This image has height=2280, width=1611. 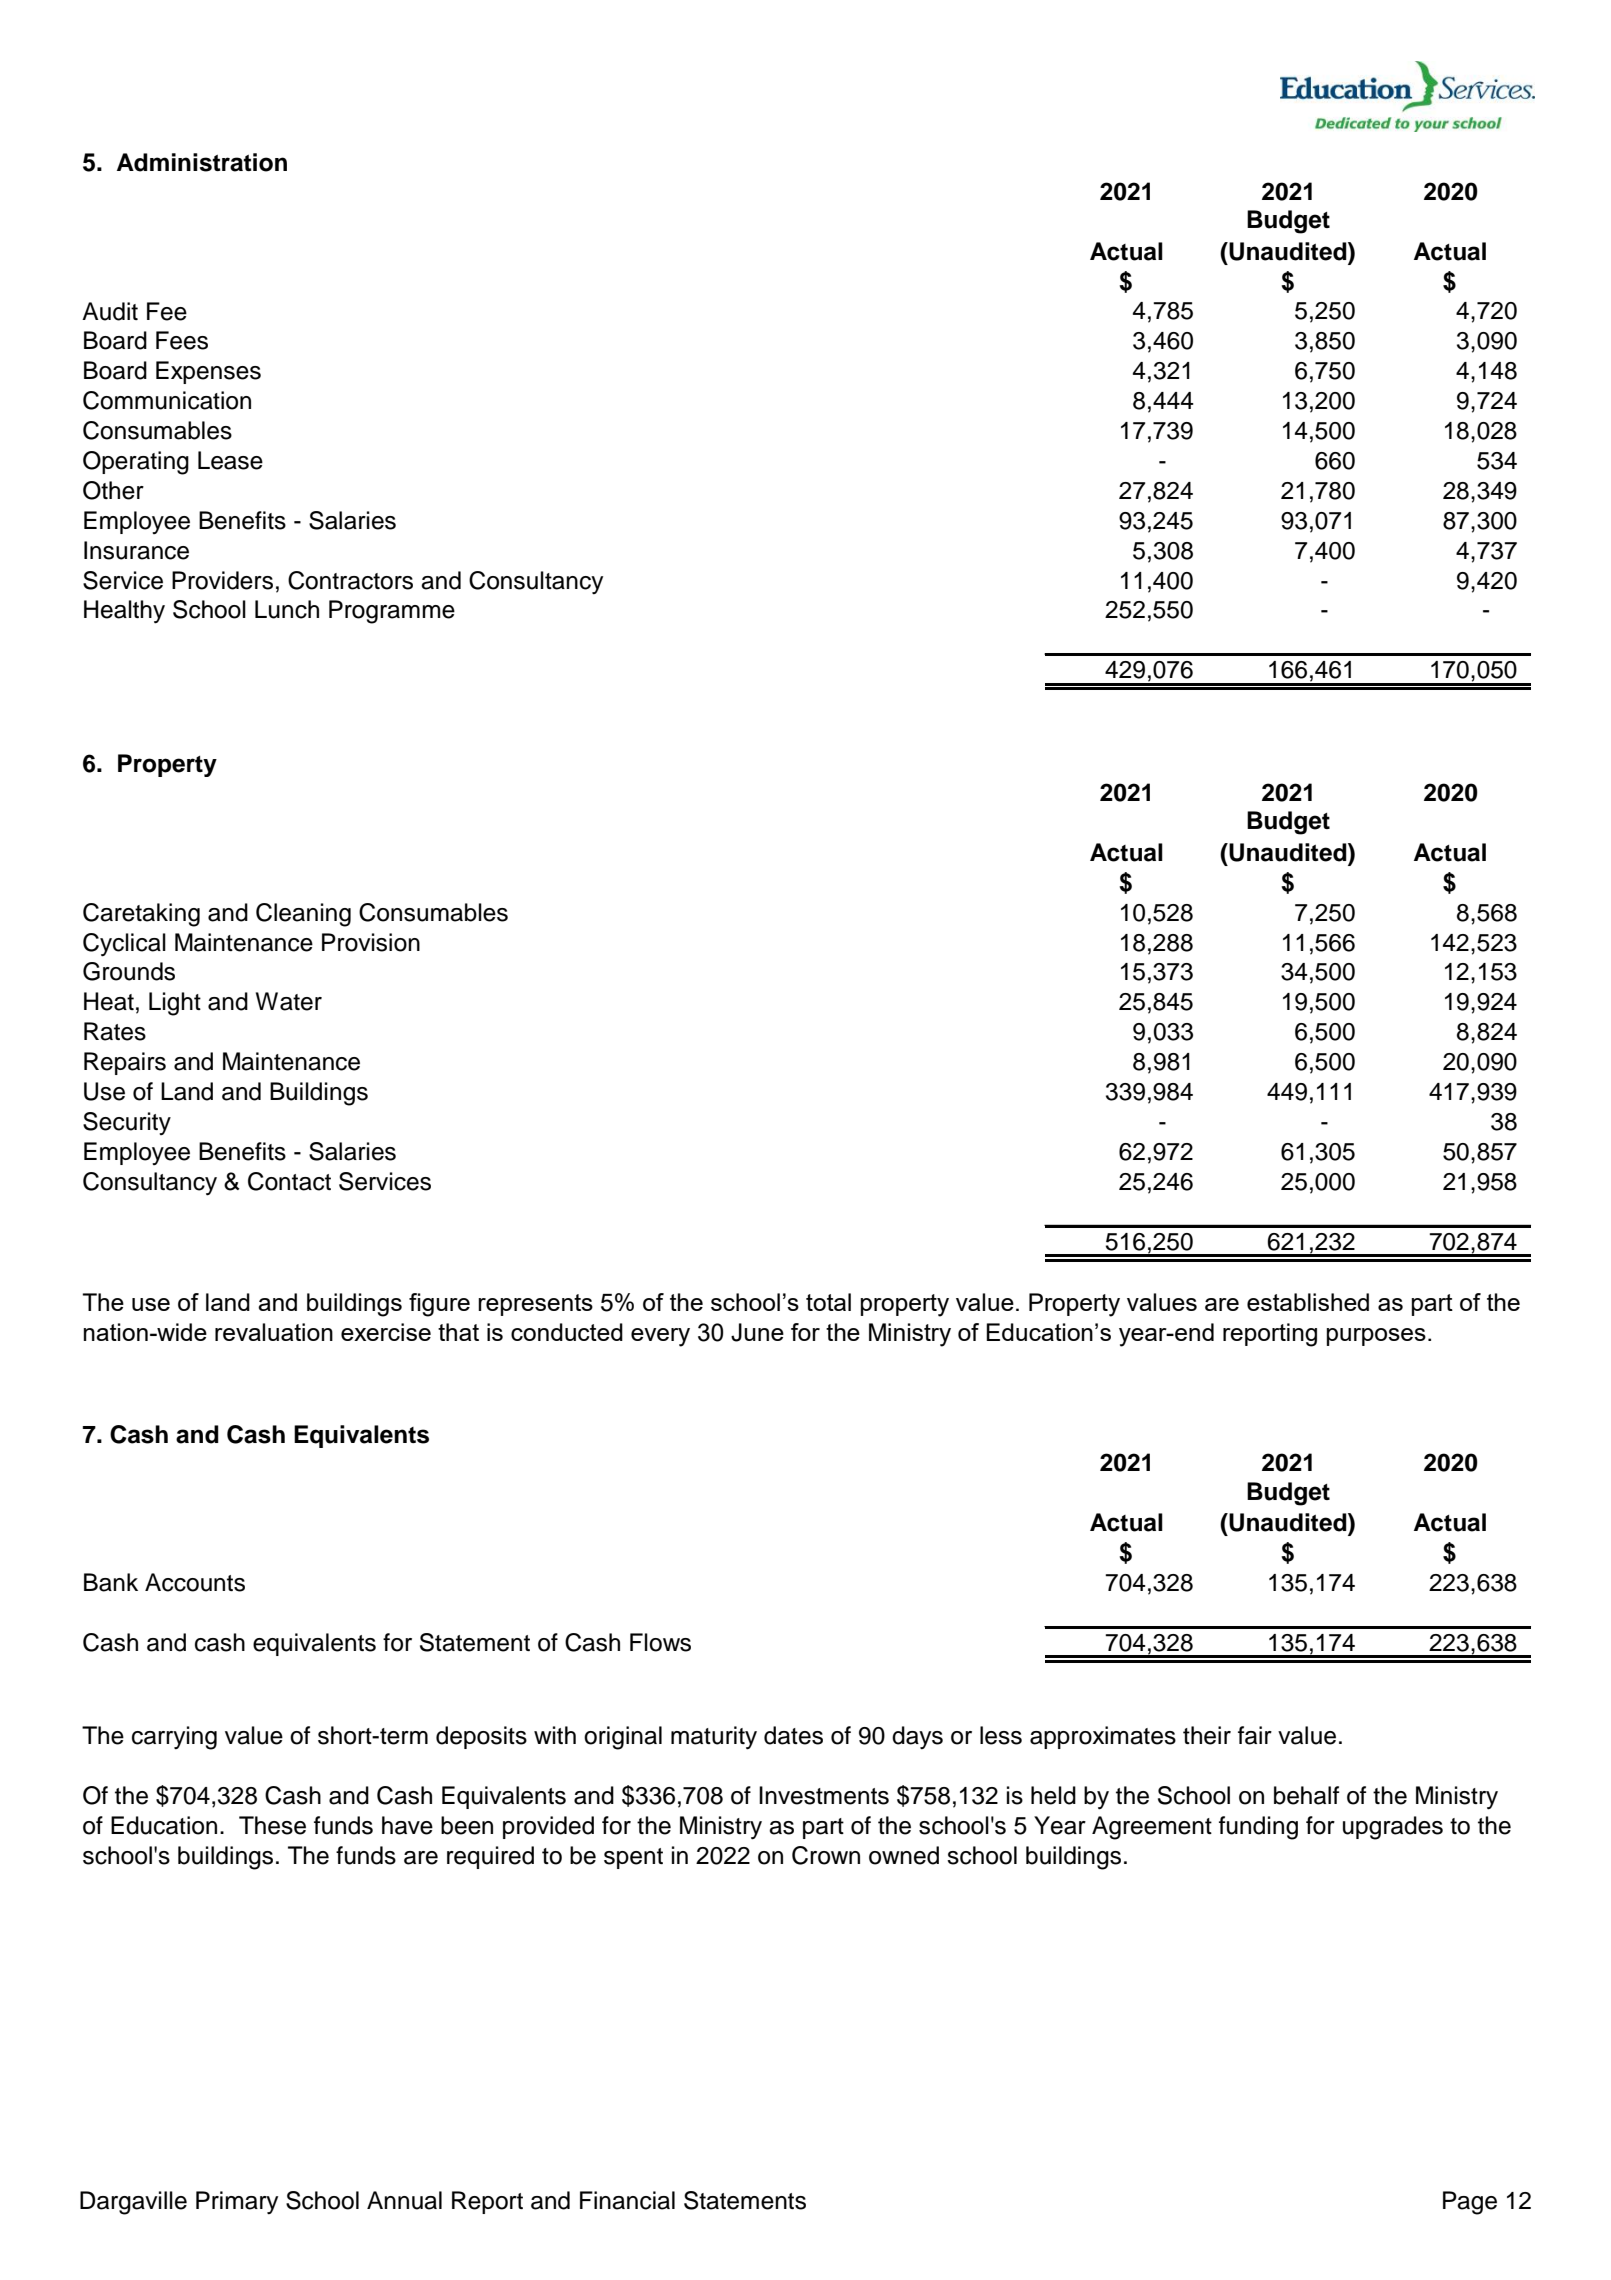 What do you see at coordinates (1376, 1337) in the image?
I see `purposes` at bounding box center [1376, 1337].
